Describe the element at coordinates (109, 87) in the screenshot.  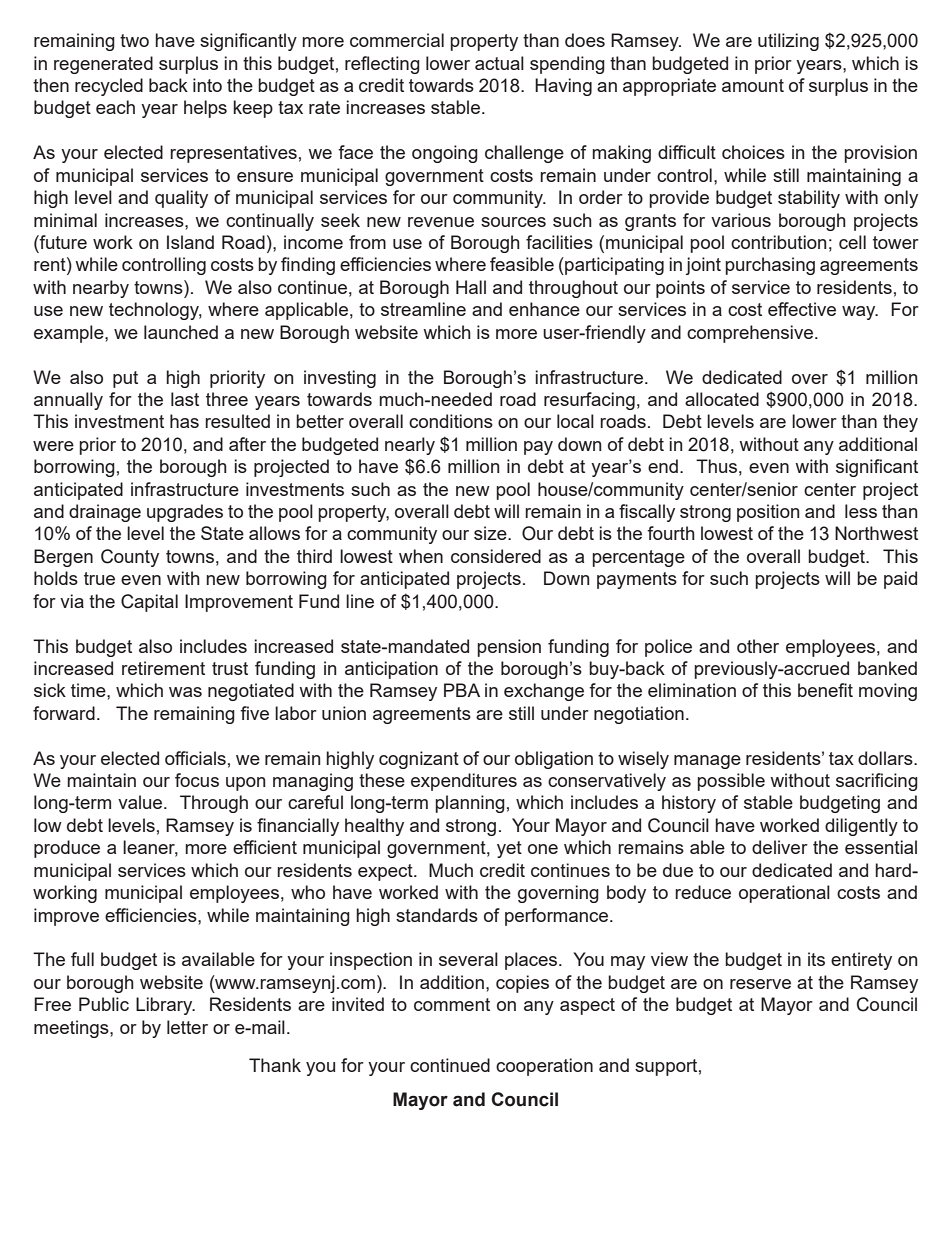
I see `recycled` at that location.
